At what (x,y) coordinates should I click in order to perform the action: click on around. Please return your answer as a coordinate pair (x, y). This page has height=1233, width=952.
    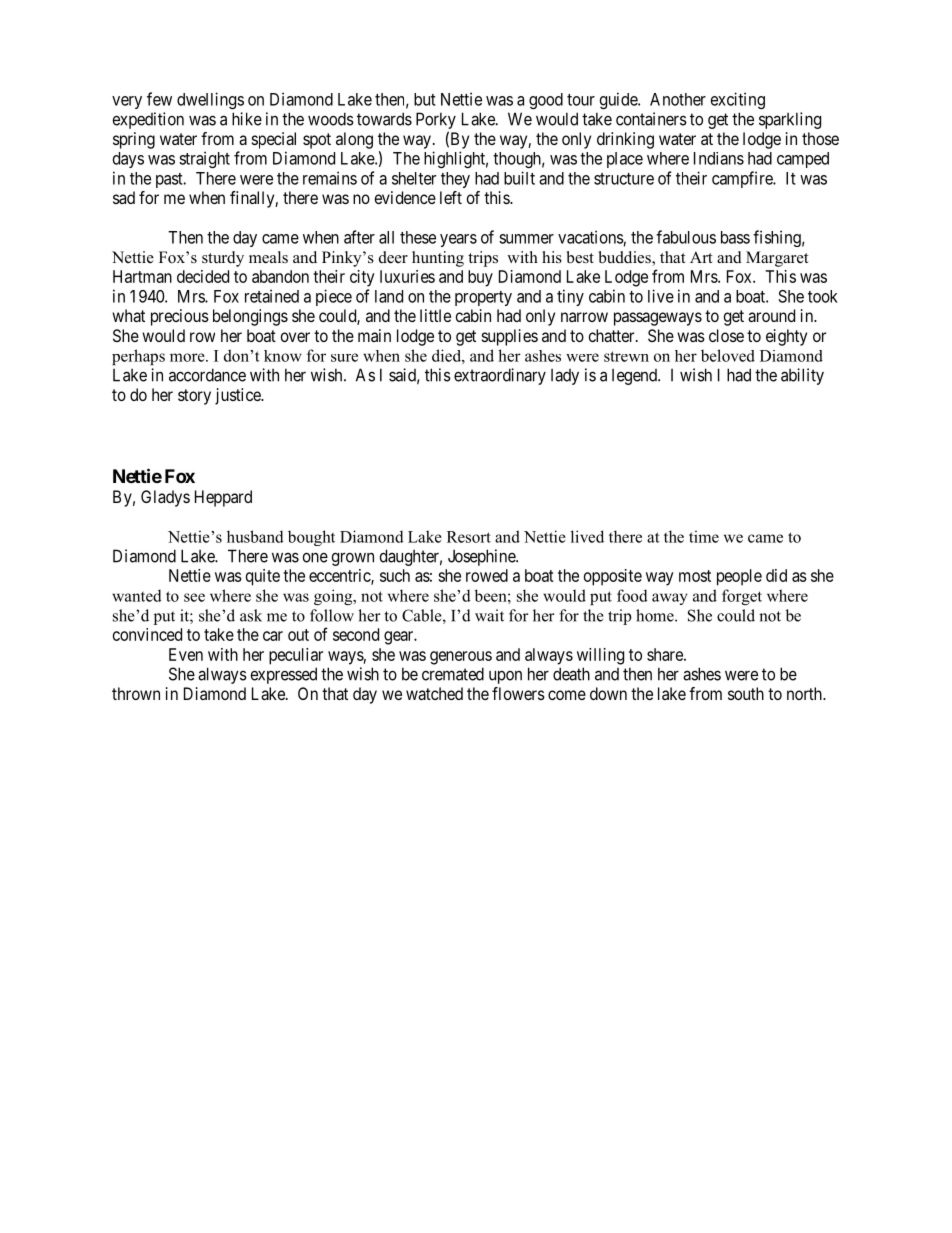
    Looking at the image, I should click on (771, 315).
